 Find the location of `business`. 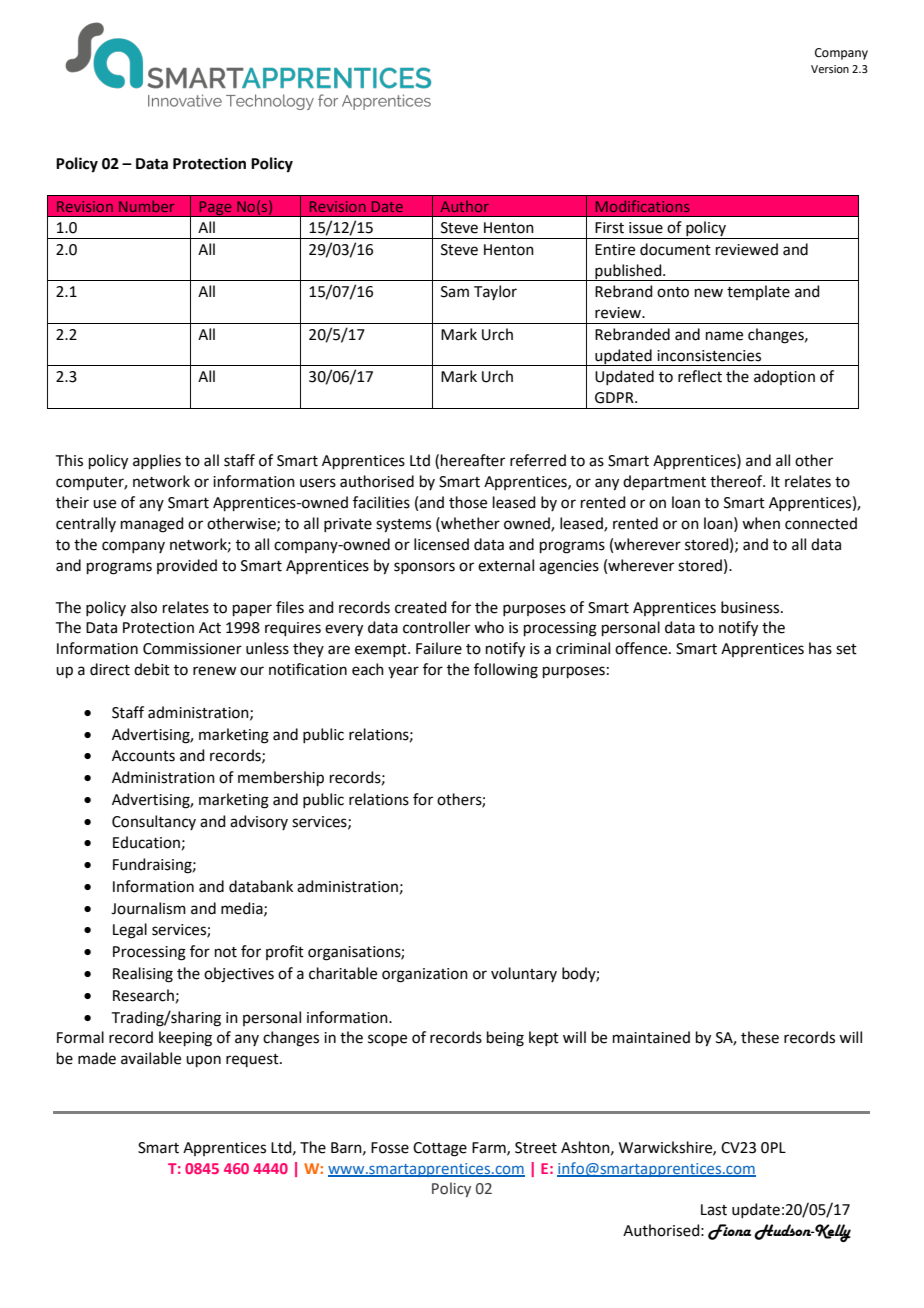

business is located at coordinates (751, 607).
